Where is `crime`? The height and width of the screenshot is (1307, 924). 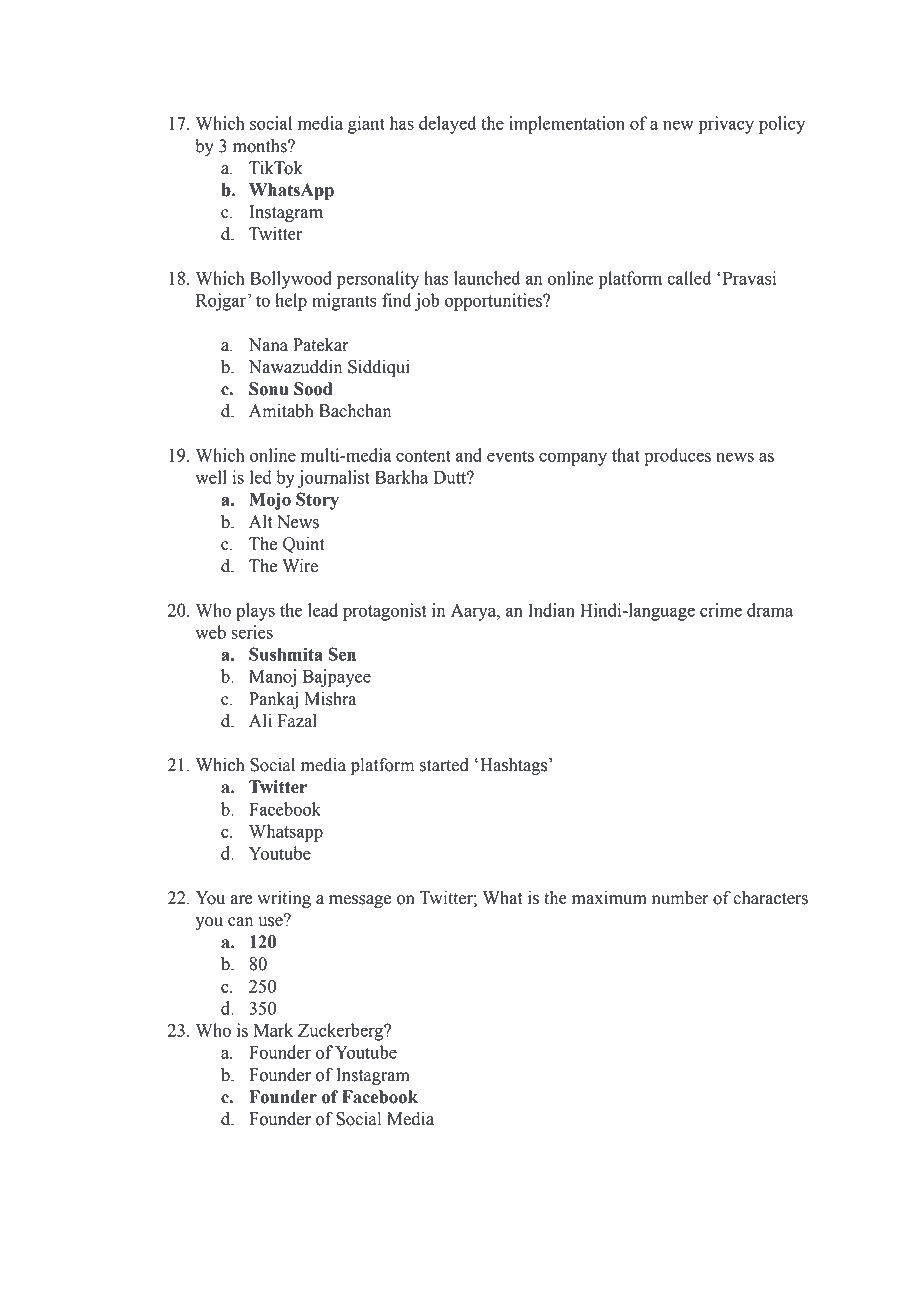 crime is located at coordinates (721, 610).
